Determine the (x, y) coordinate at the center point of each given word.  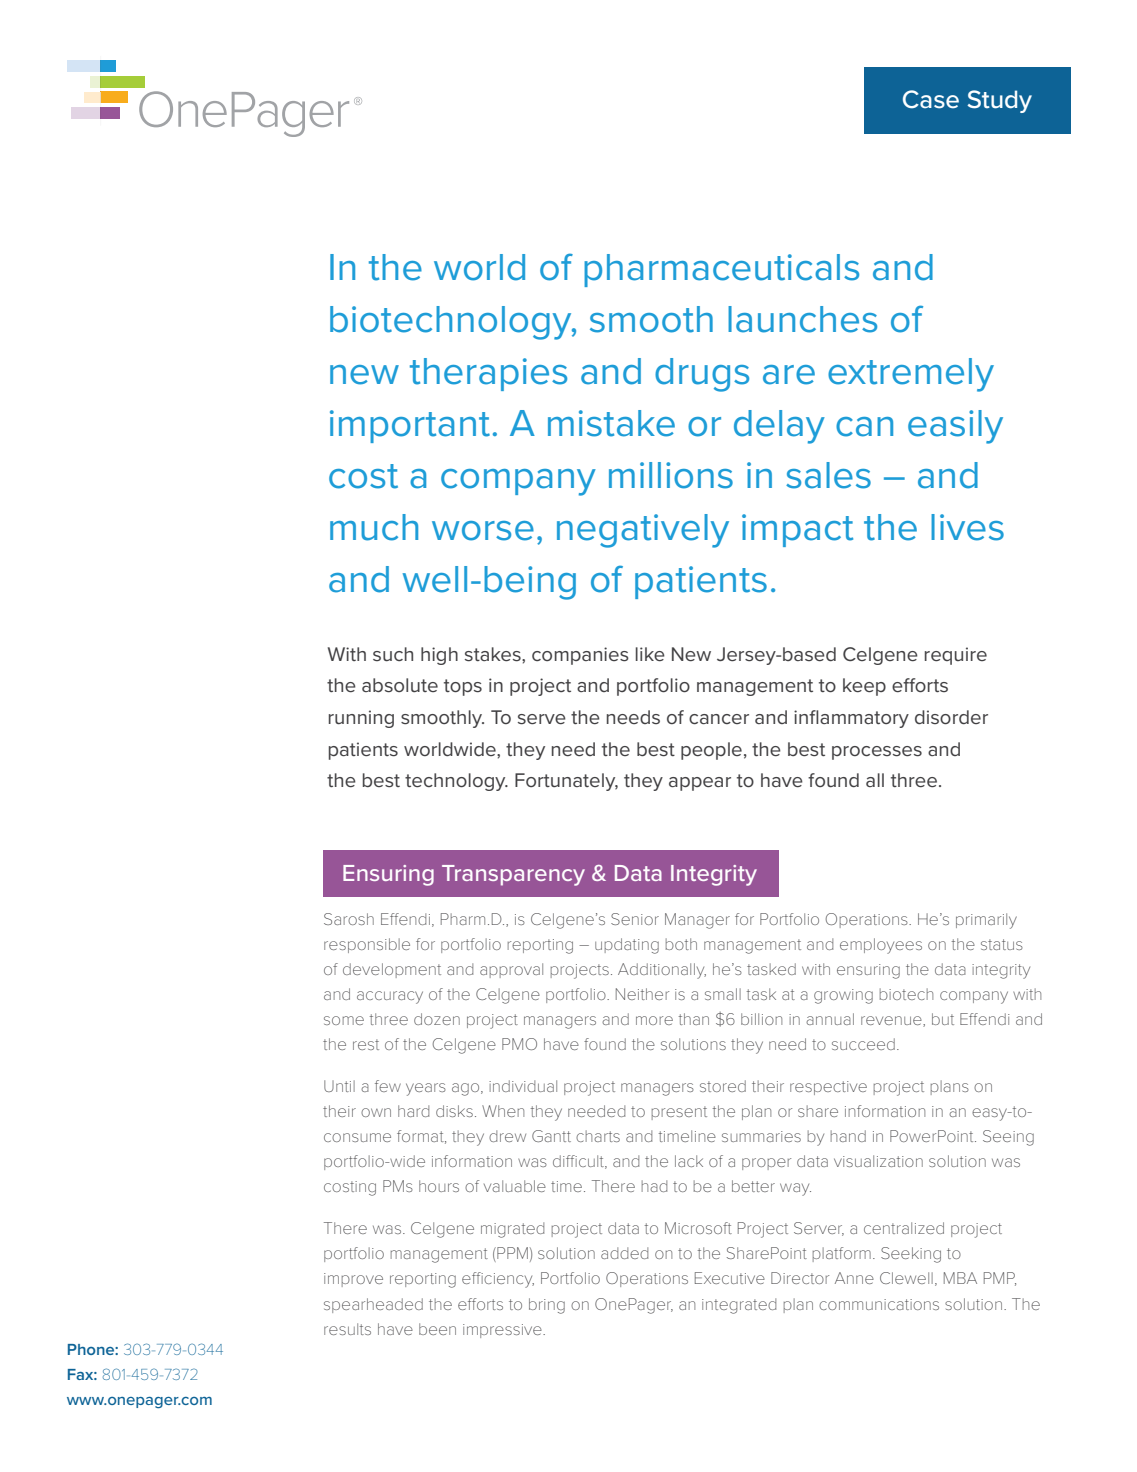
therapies (488, 374)
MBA (960, 1278)
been (437, 1329)
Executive (730, 1278)
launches (802, 319)
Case (931, 99)
